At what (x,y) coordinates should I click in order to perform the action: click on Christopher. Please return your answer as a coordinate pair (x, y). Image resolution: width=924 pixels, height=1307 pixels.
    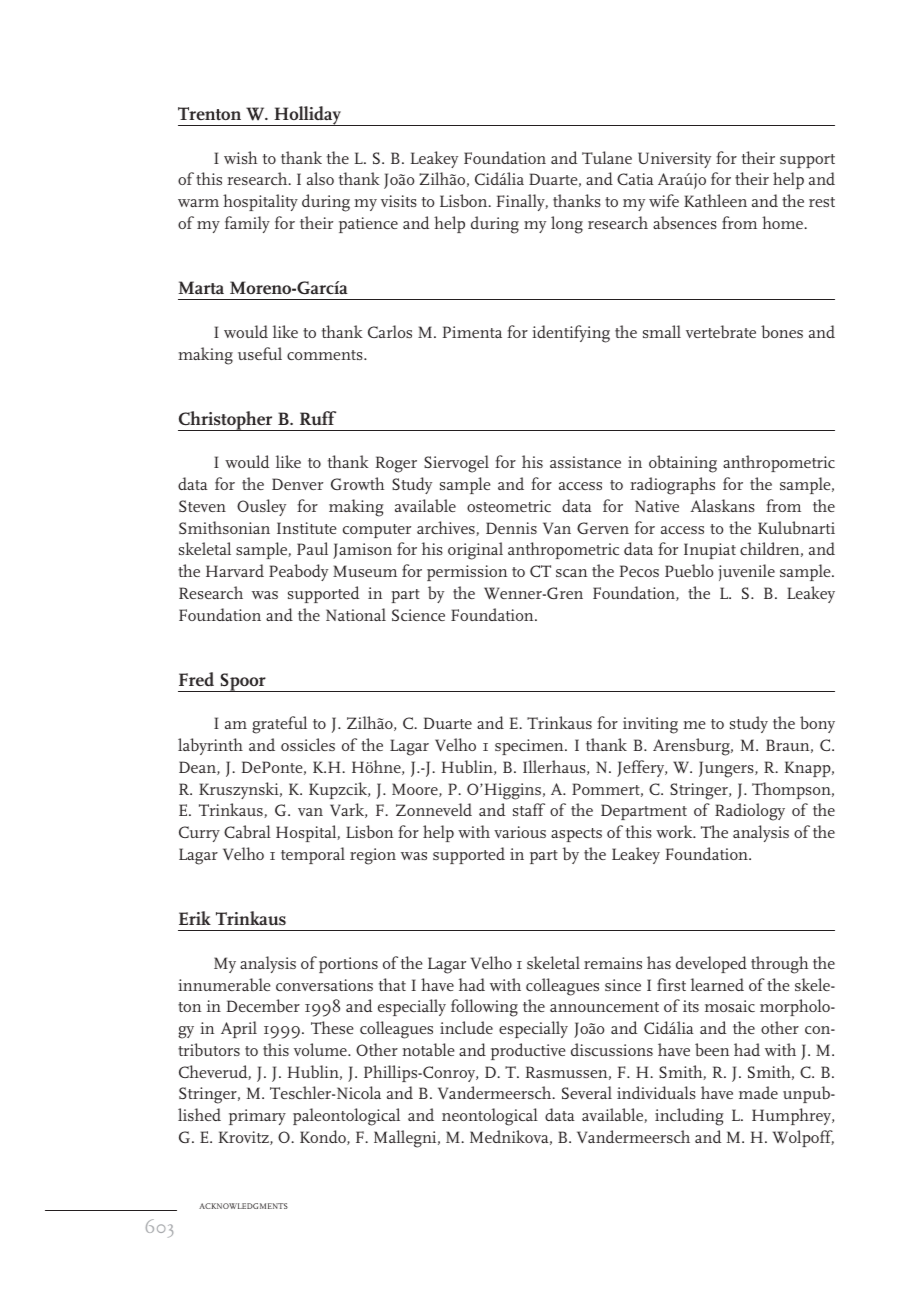
    Looking at the image, I should click on (226, 421).
